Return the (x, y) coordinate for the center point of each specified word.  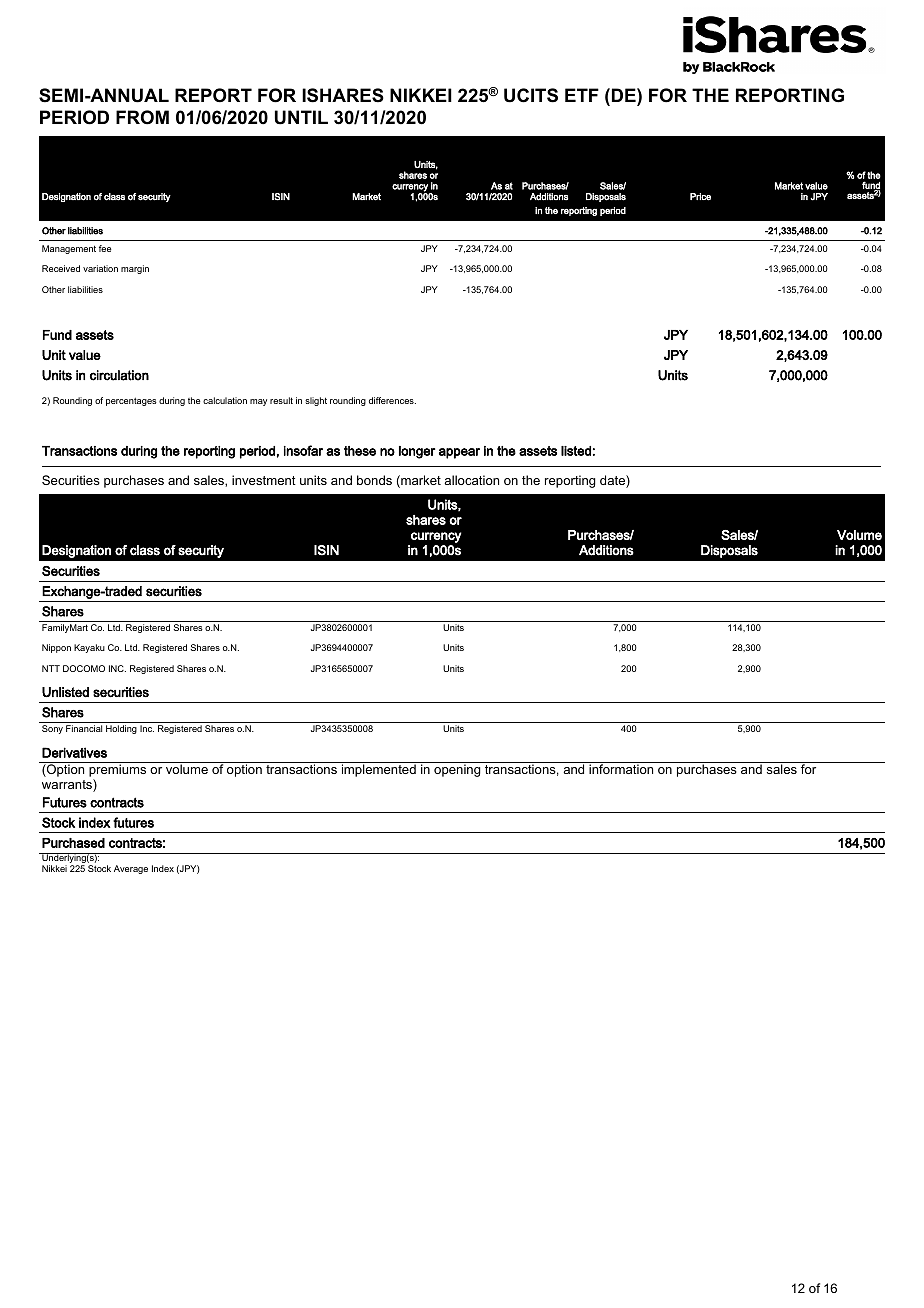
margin (135, 269)
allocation (471, 480)
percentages (131, 401)
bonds (374, 480)
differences (392, 400)
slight (316, 401)
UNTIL (301, 117)
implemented (379, 770)
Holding (121, 729)
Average (131, 869)
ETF (582, 95)
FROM (142, 117)
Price (700, 197)
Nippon (56, 648)
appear (459, 453)
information (621, 769)
